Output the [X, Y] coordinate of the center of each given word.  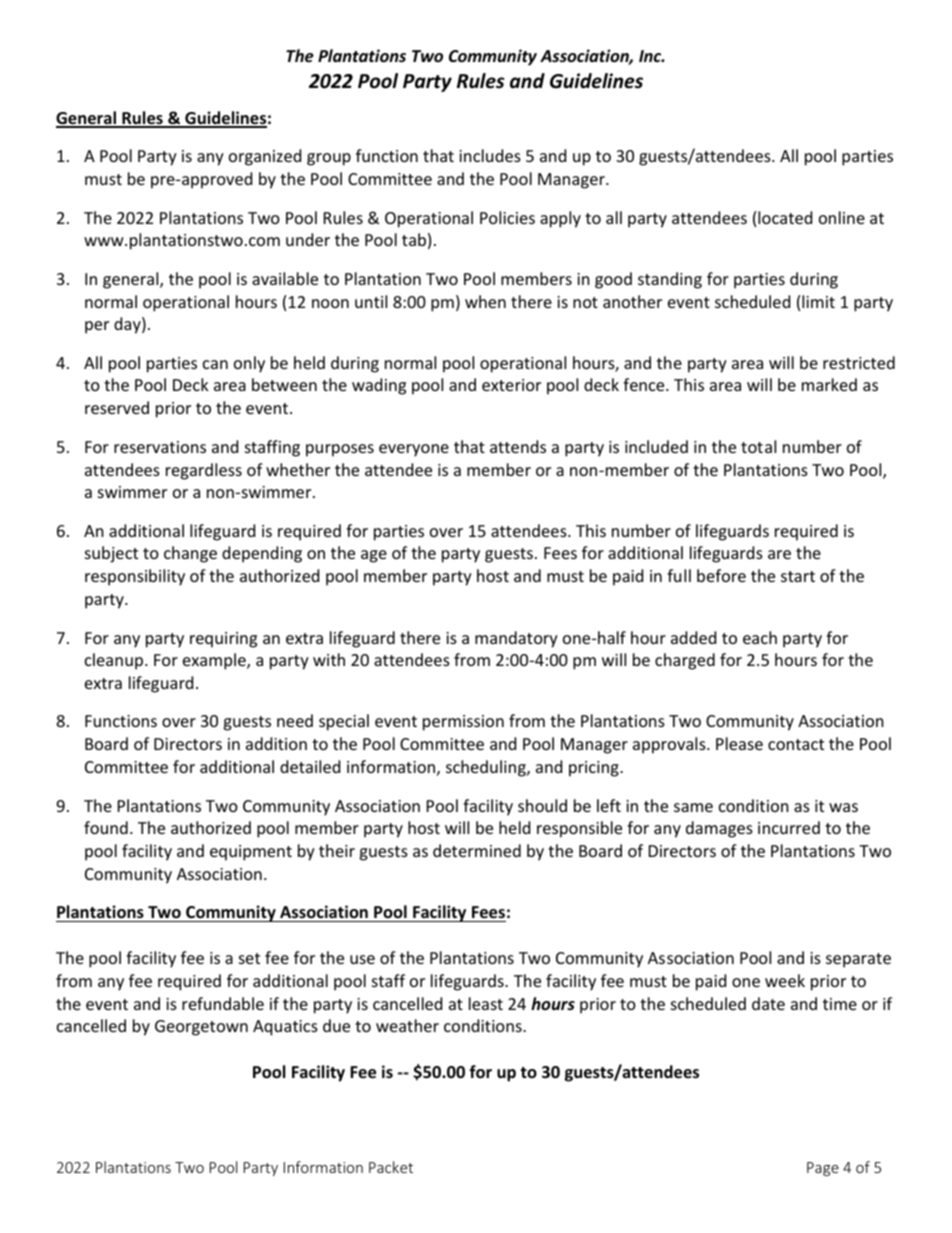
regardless [204, 471]
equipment [251, 853]
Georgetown [201, 1028]
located [785, 217]
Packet [391, 1167]
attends [518, 446]
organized [265, 157]
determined [477, 850]
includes [490, 155]
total [758, 446]
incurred [789, 827]
